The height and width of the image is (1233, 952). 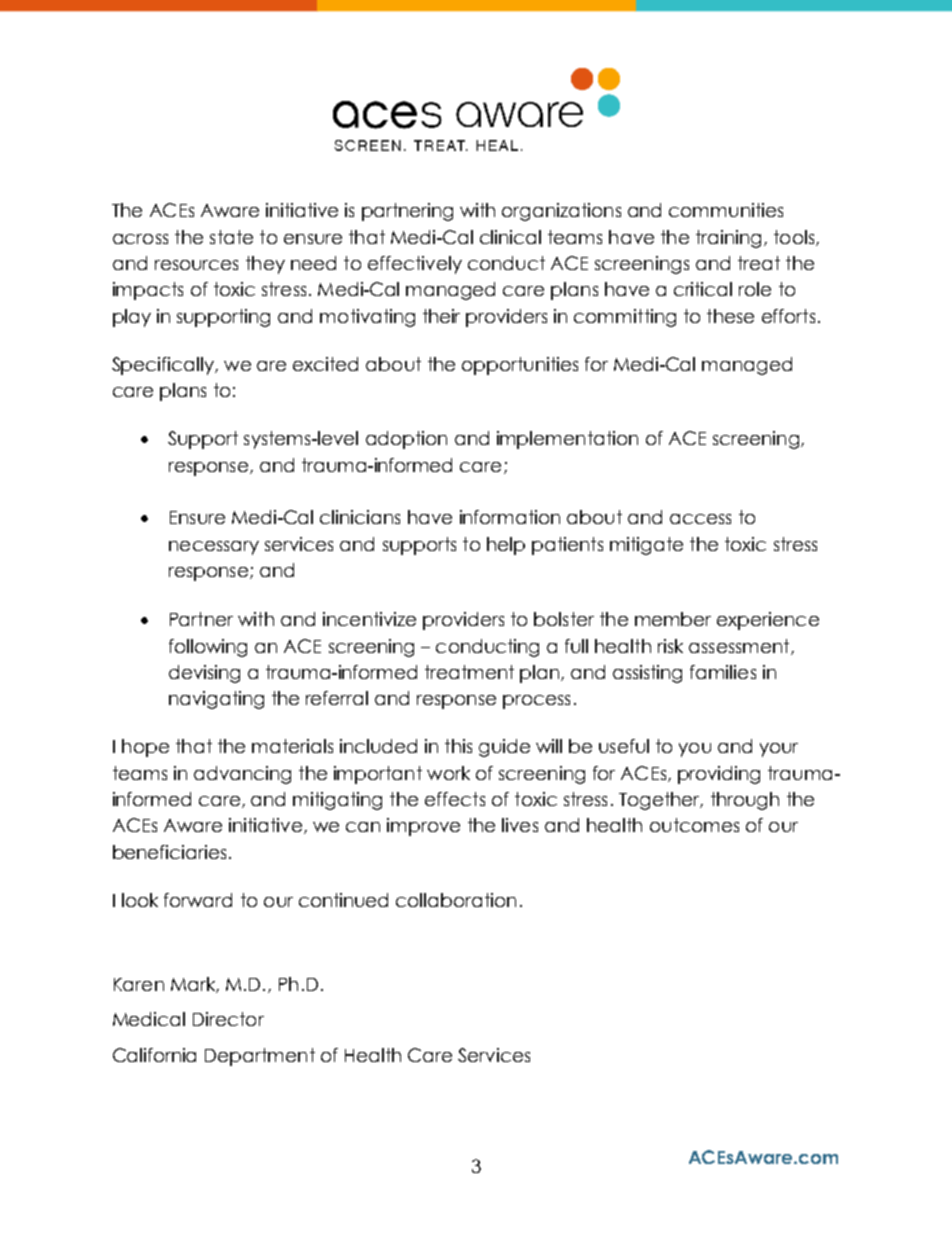 What do you see at coordinates (369, 619) in the image?
I see `incentivize` at bounding box center [369, 619].
